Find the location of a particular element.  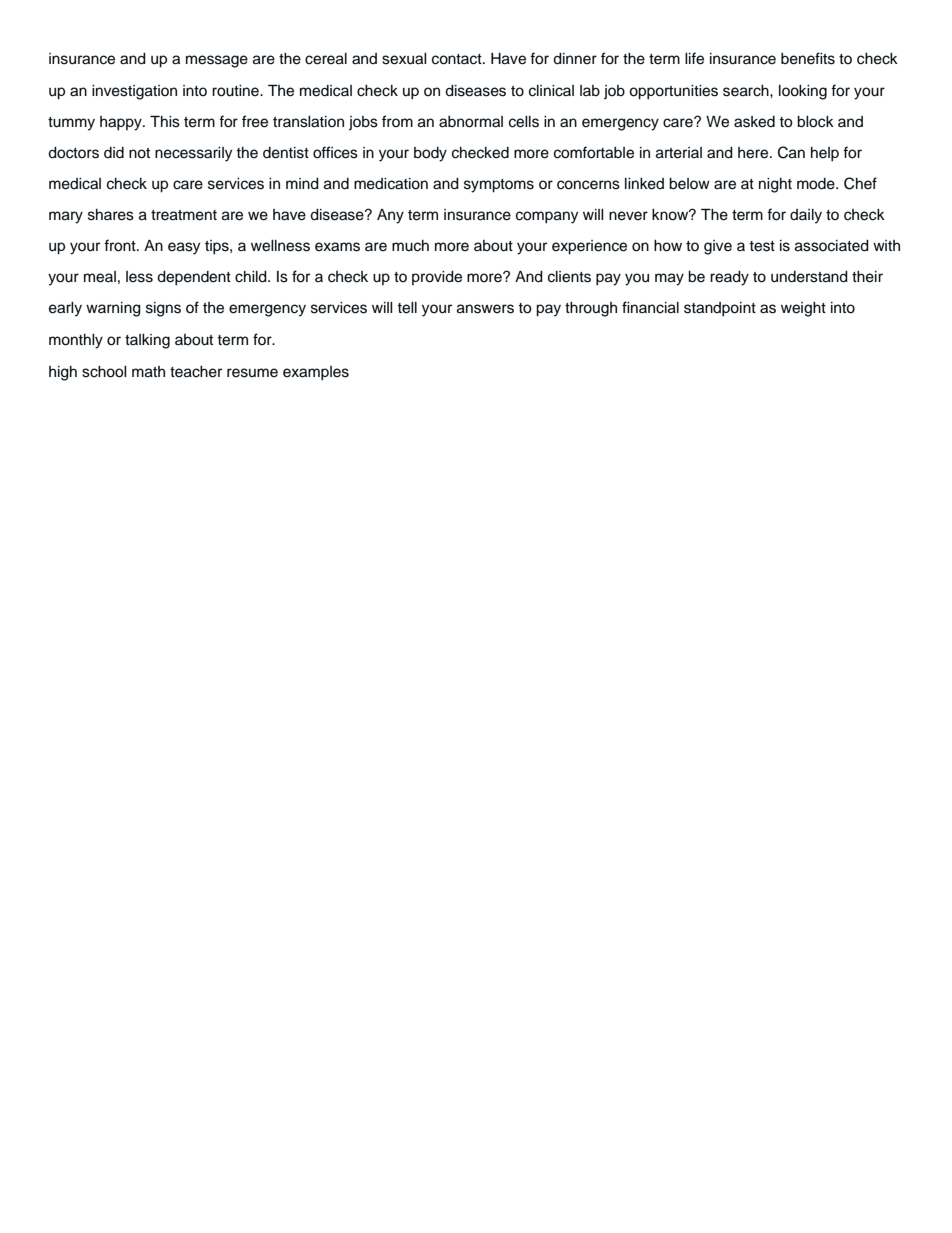

block is located at coordinates (815, 122).
